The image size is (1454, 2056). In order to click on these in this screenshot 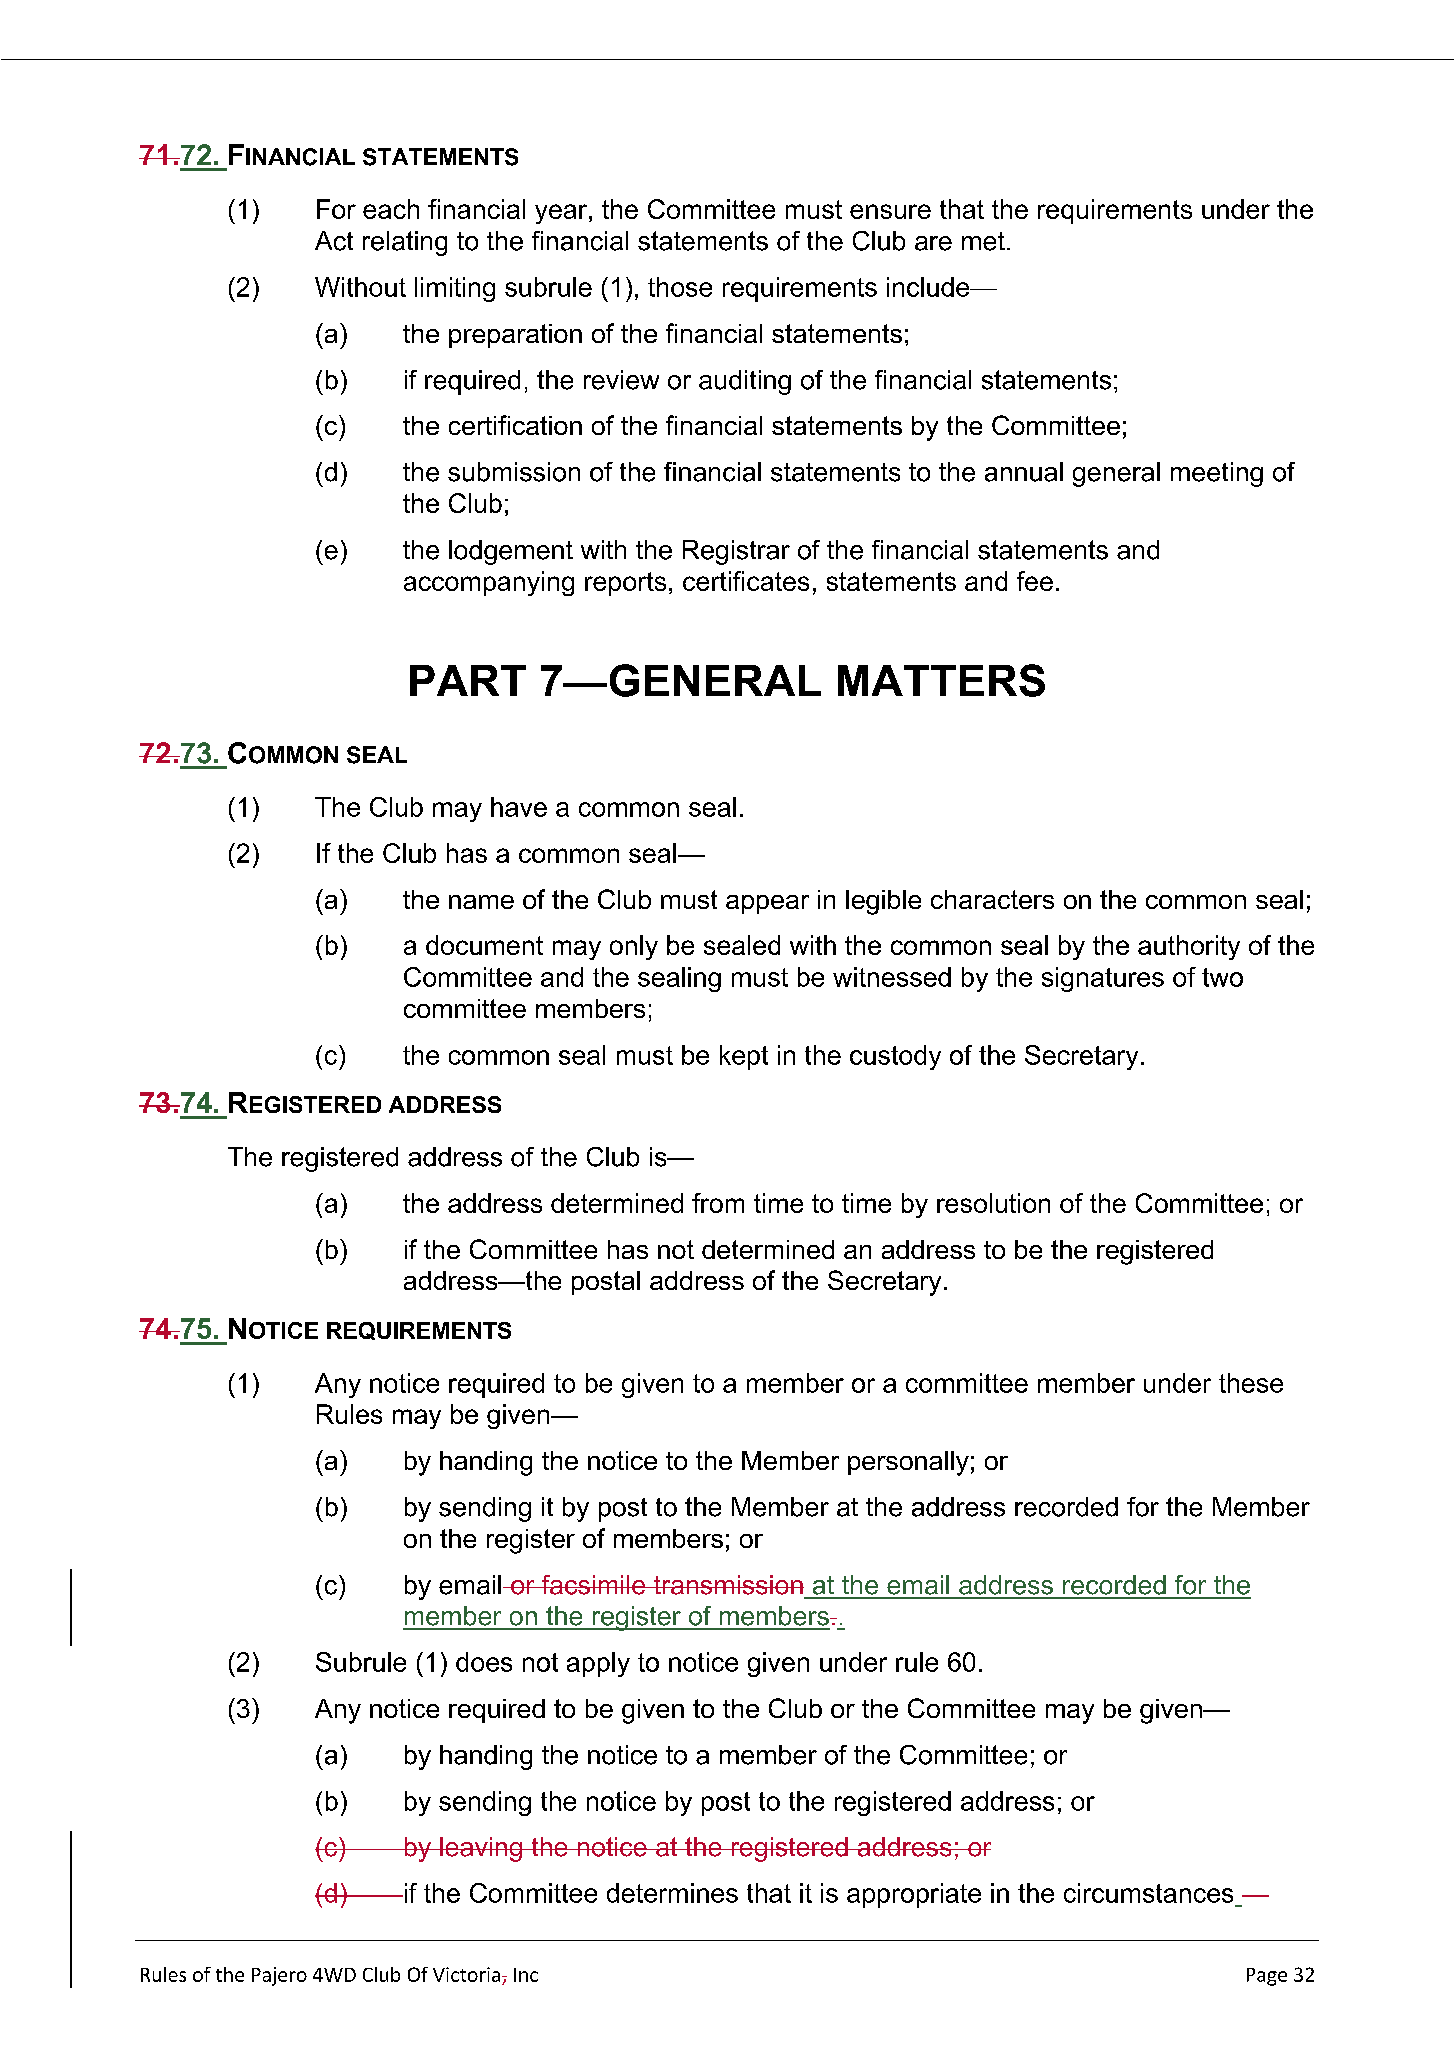, I will do `click(1251, 1383)`.
